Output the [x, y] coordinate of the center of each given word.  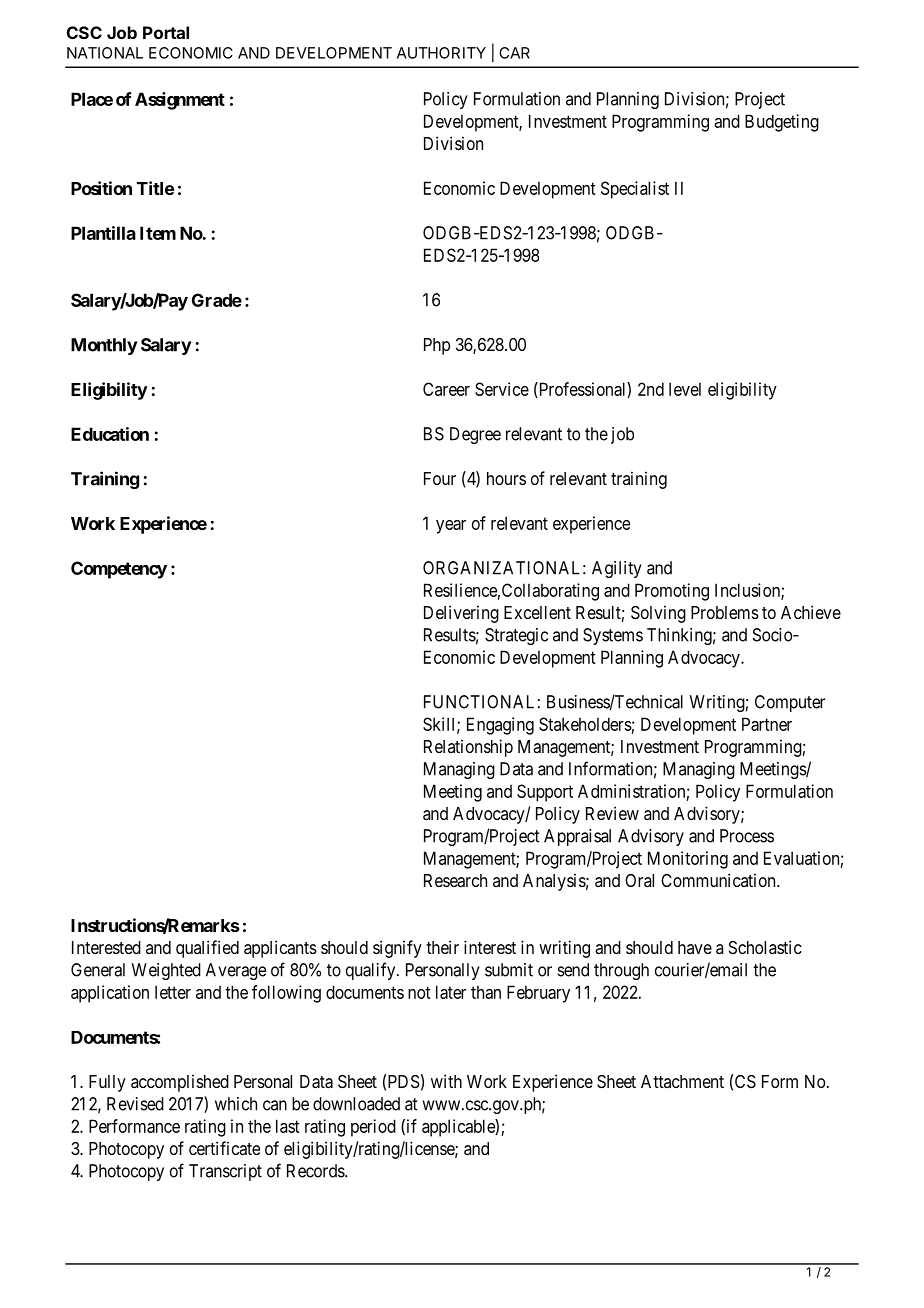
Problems [725, 612]
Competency [119, 570]
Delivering [461, 614]
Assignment [180, 101]
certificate [224, 1148]
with [446, 1081]
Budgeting [782, 123]
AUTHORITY [441, 53]
